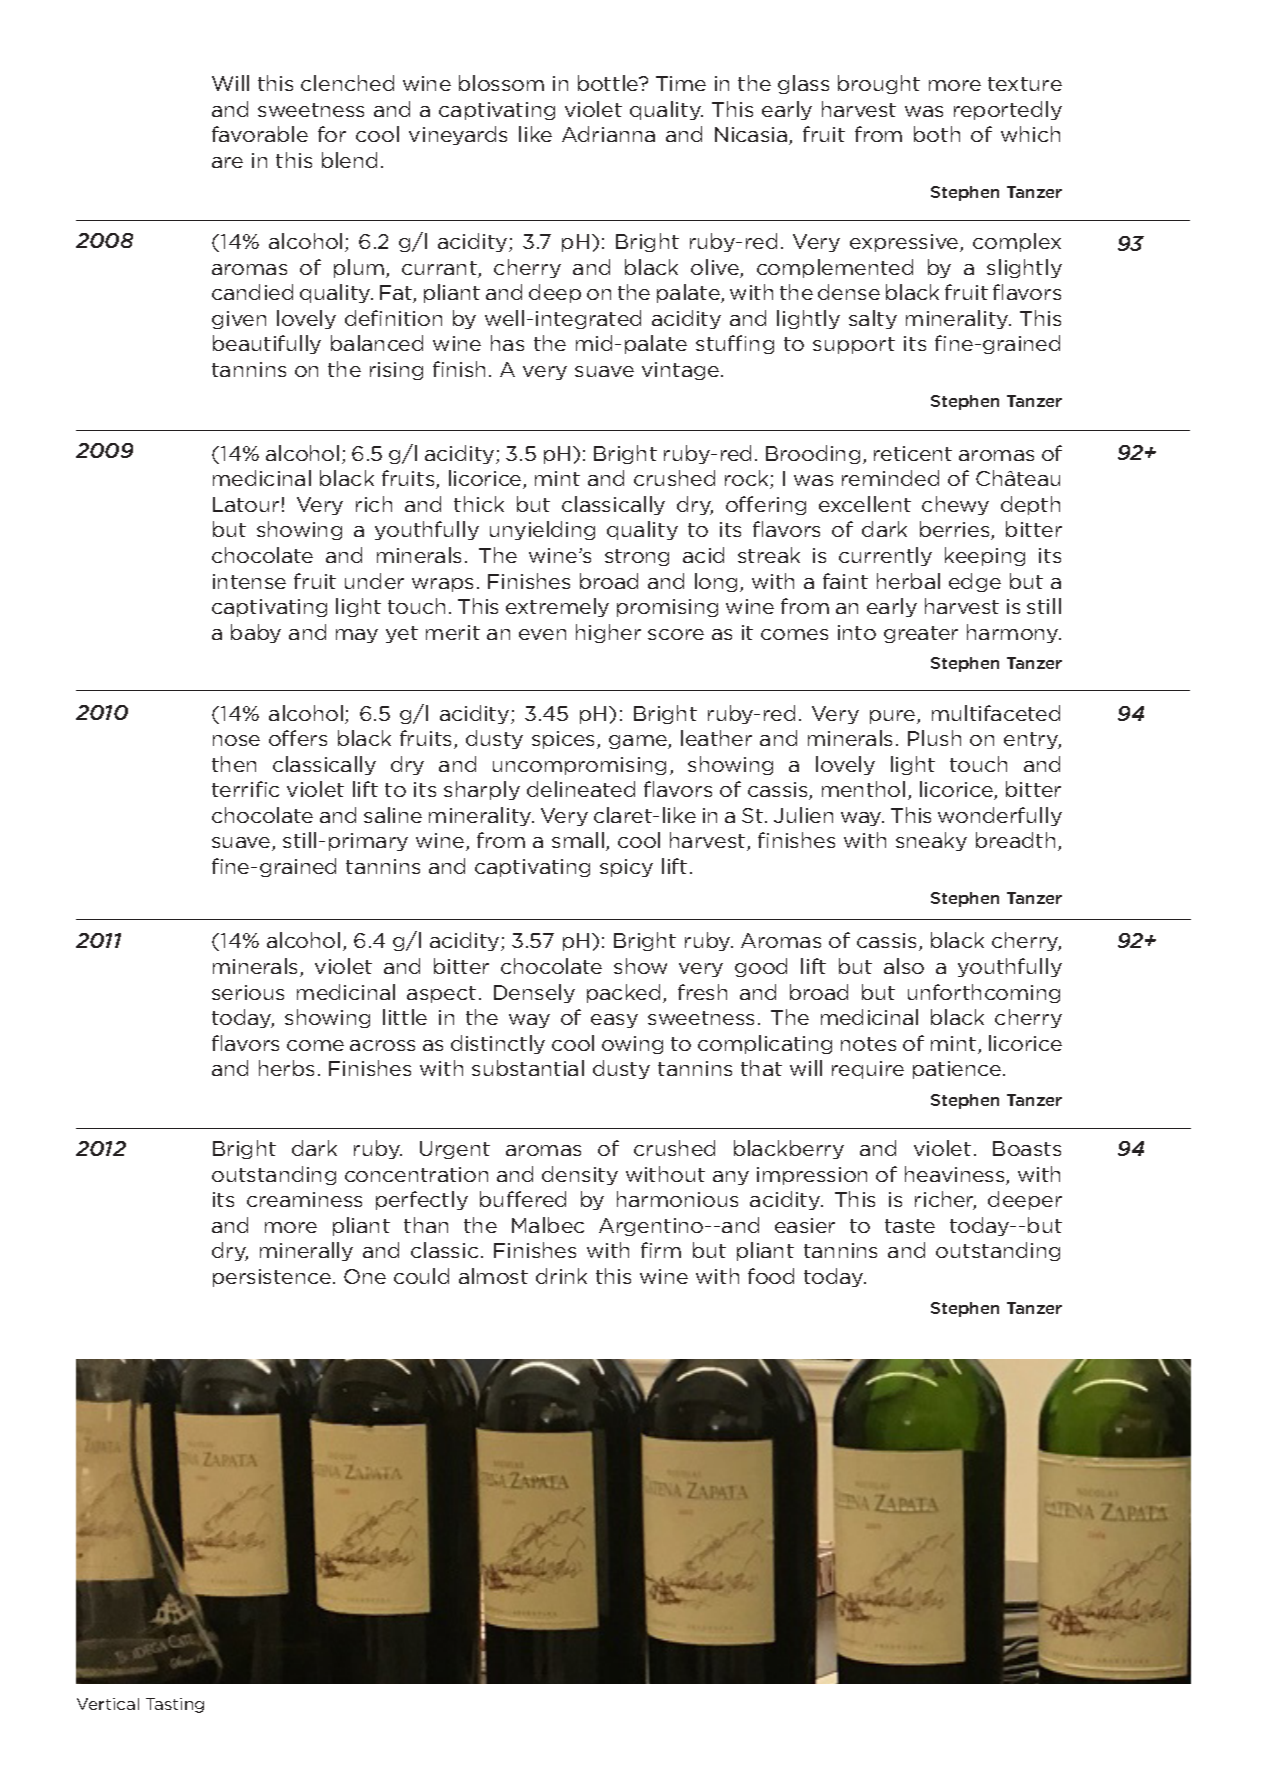  Describe the element at coordinates (937, 134) in the image. I see `both` at that location.
